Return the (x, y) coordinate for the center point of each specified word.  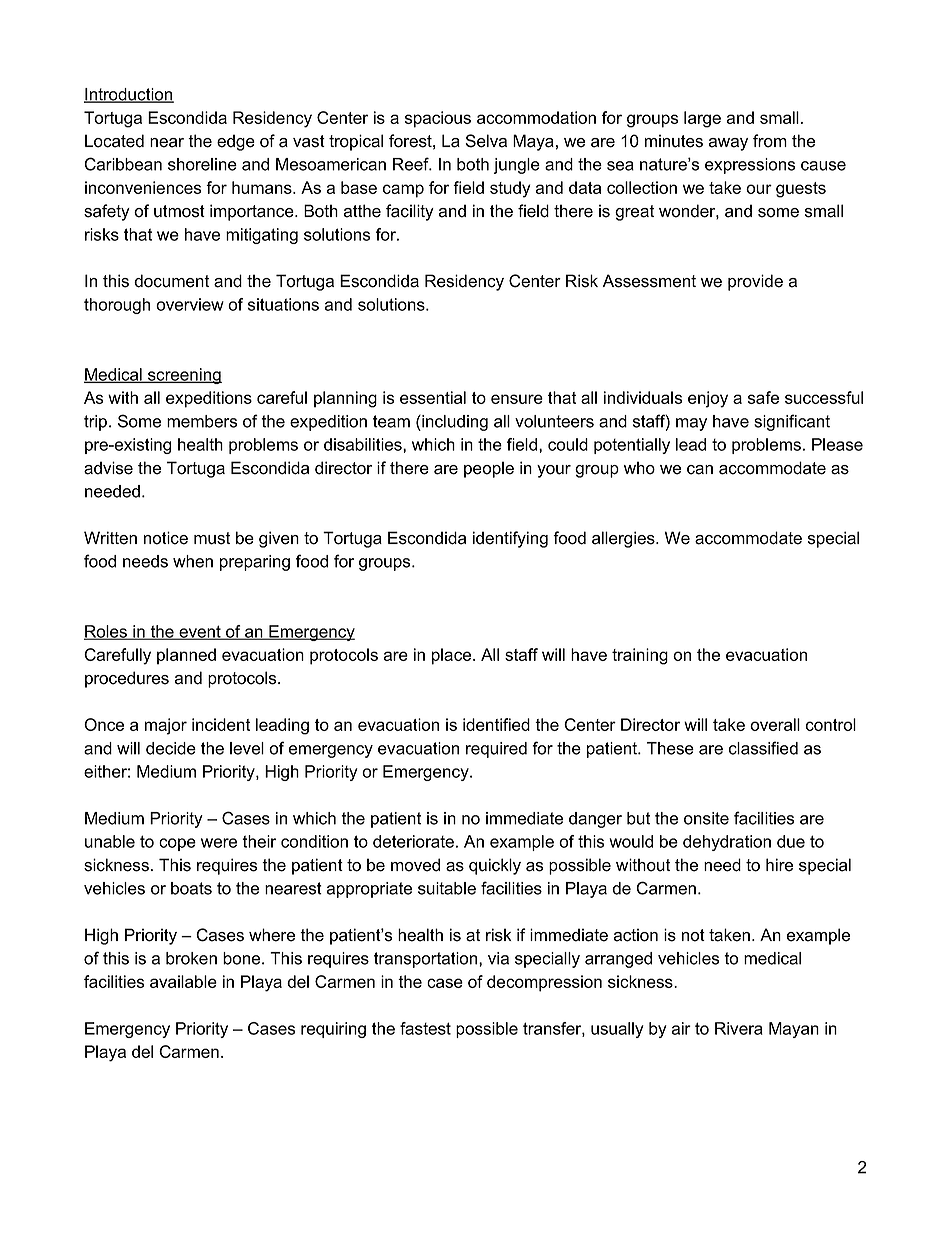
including (454, 423)
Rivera (739, 1028)
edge (236, 142)
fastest (425, 1028)
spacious (438, 119)
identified (496, 724)
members (202, 421)
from (770, 141)
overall (775, 724)
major (166, 726)
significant (792, 422)
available (183, 981)
